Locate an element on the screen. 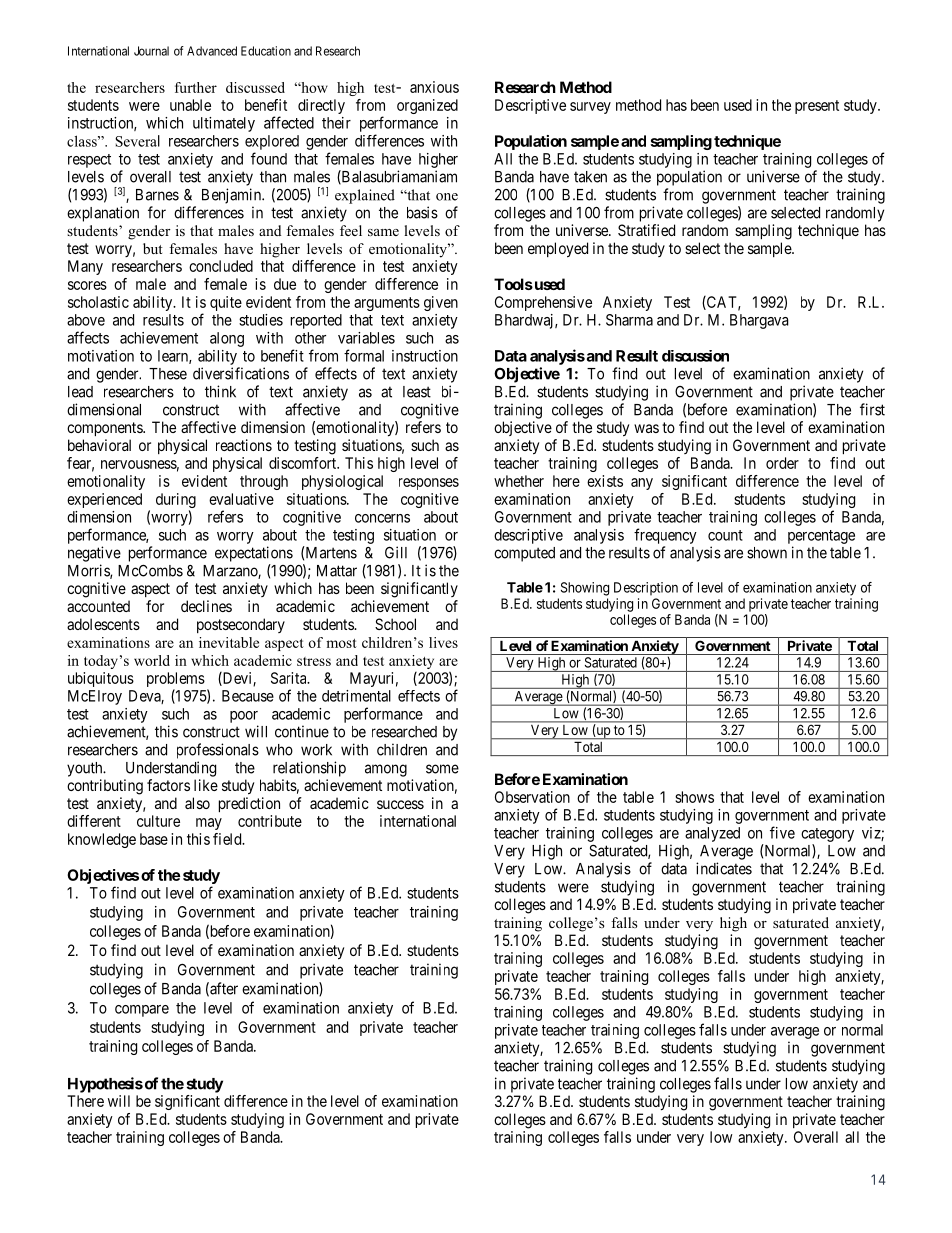 This screenshot has width=952, height=1233. shows is located at coordinates (694, 797).
